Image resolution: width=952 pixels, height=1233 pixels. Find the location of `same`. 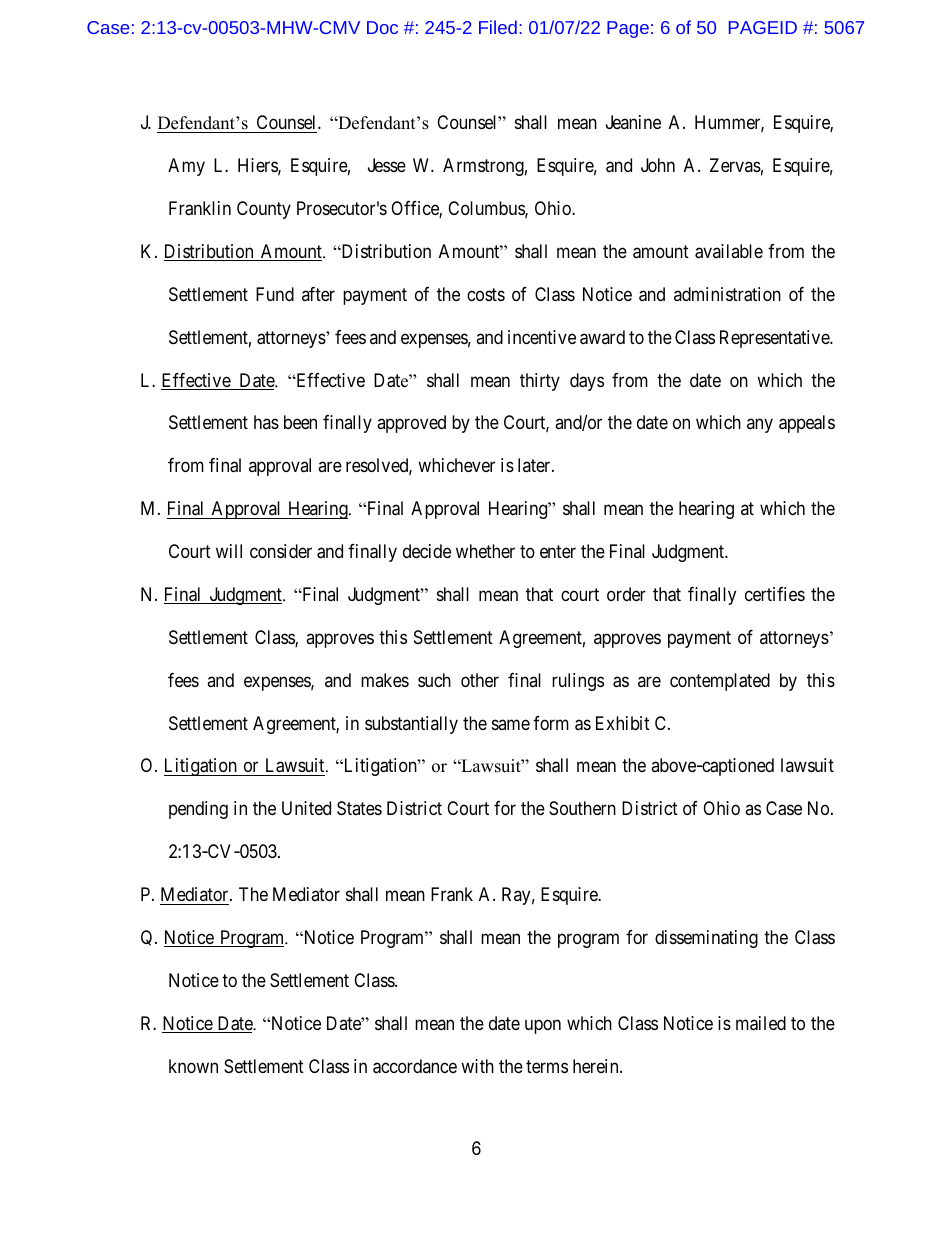

same is located at coordinates (511, 724).
